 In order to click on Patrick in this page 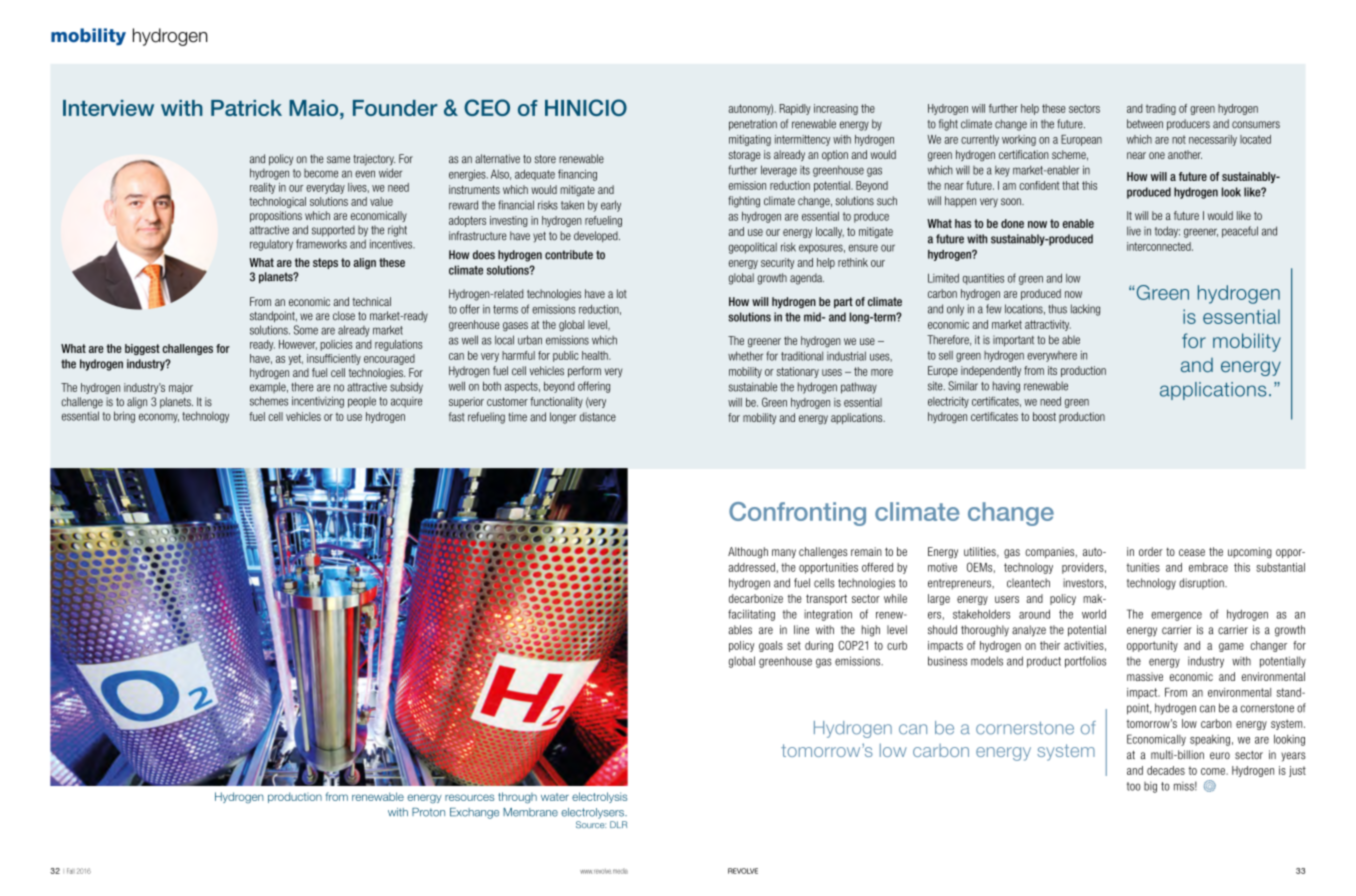, I will do `click(246, 108)`.
